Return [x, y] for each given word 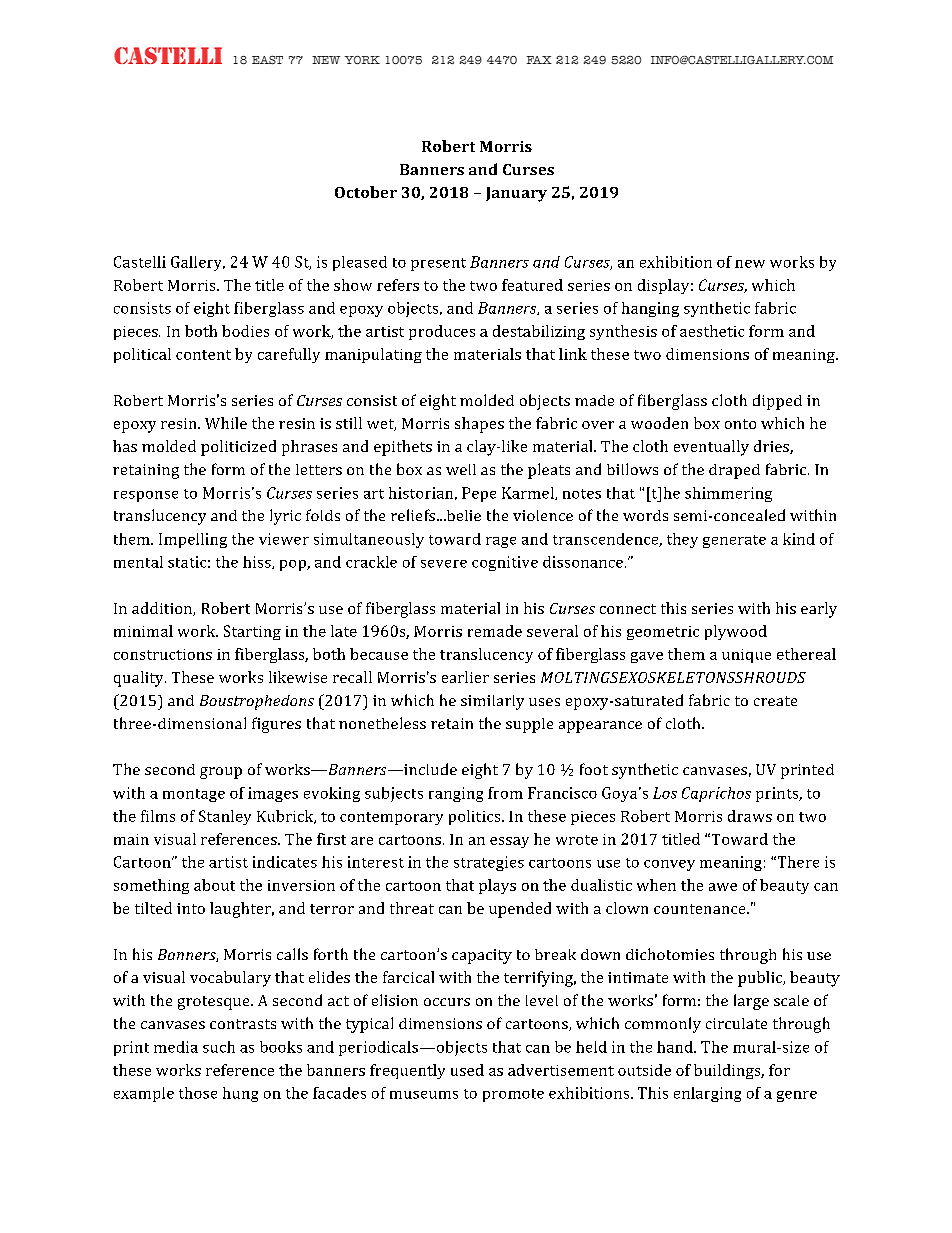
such [219, 1047]
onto [740, 424]
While [226, 423]
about [214, 885]
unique [746, 656]
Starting [252, 632]
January [516, 194]
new [750, 264]
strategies [489, 863]
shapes [479, 425]
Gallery [198, 263]
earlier [465, 677]
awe [723, 887]
